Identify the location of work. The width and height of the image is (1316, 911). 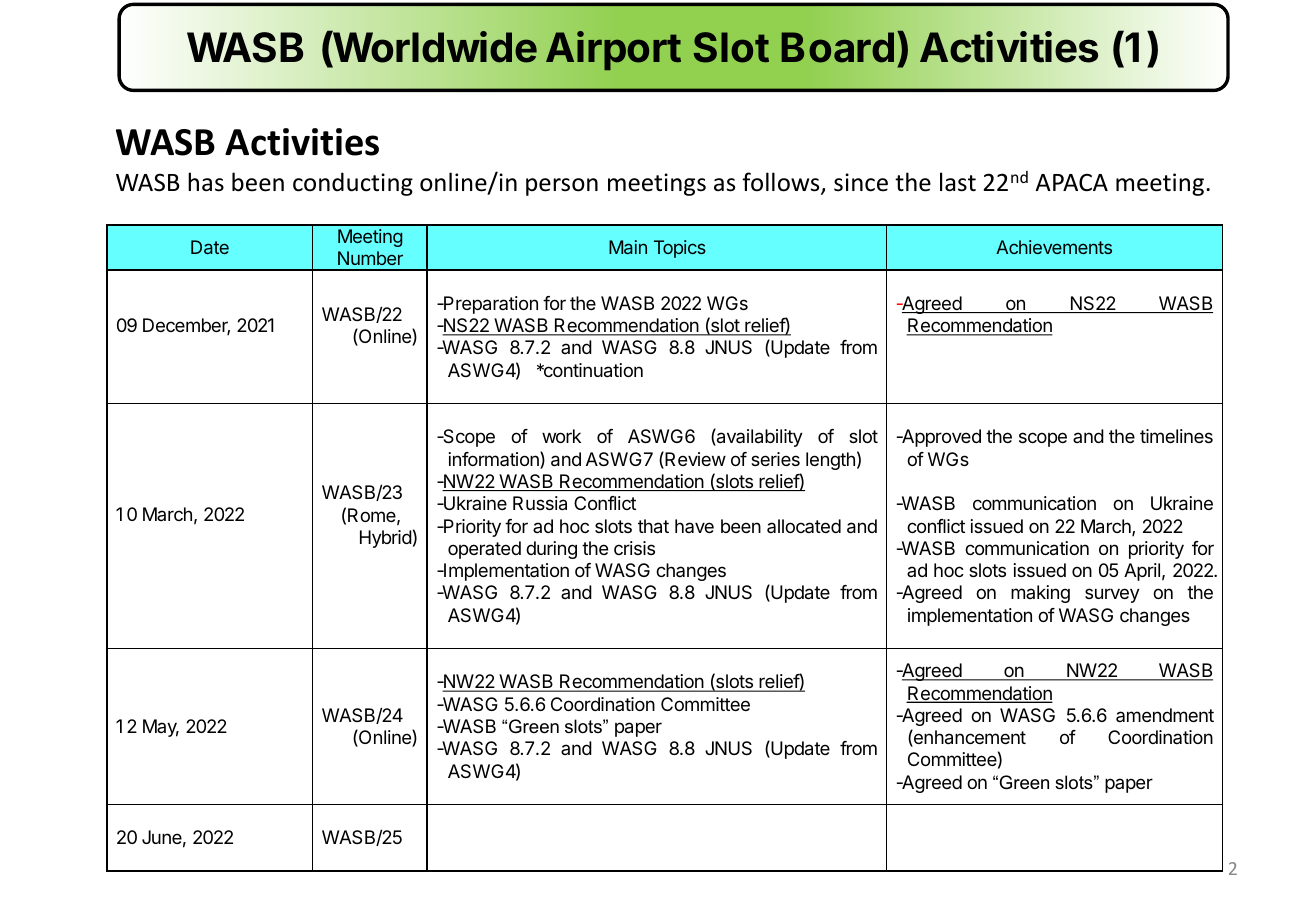
(561, 436).
